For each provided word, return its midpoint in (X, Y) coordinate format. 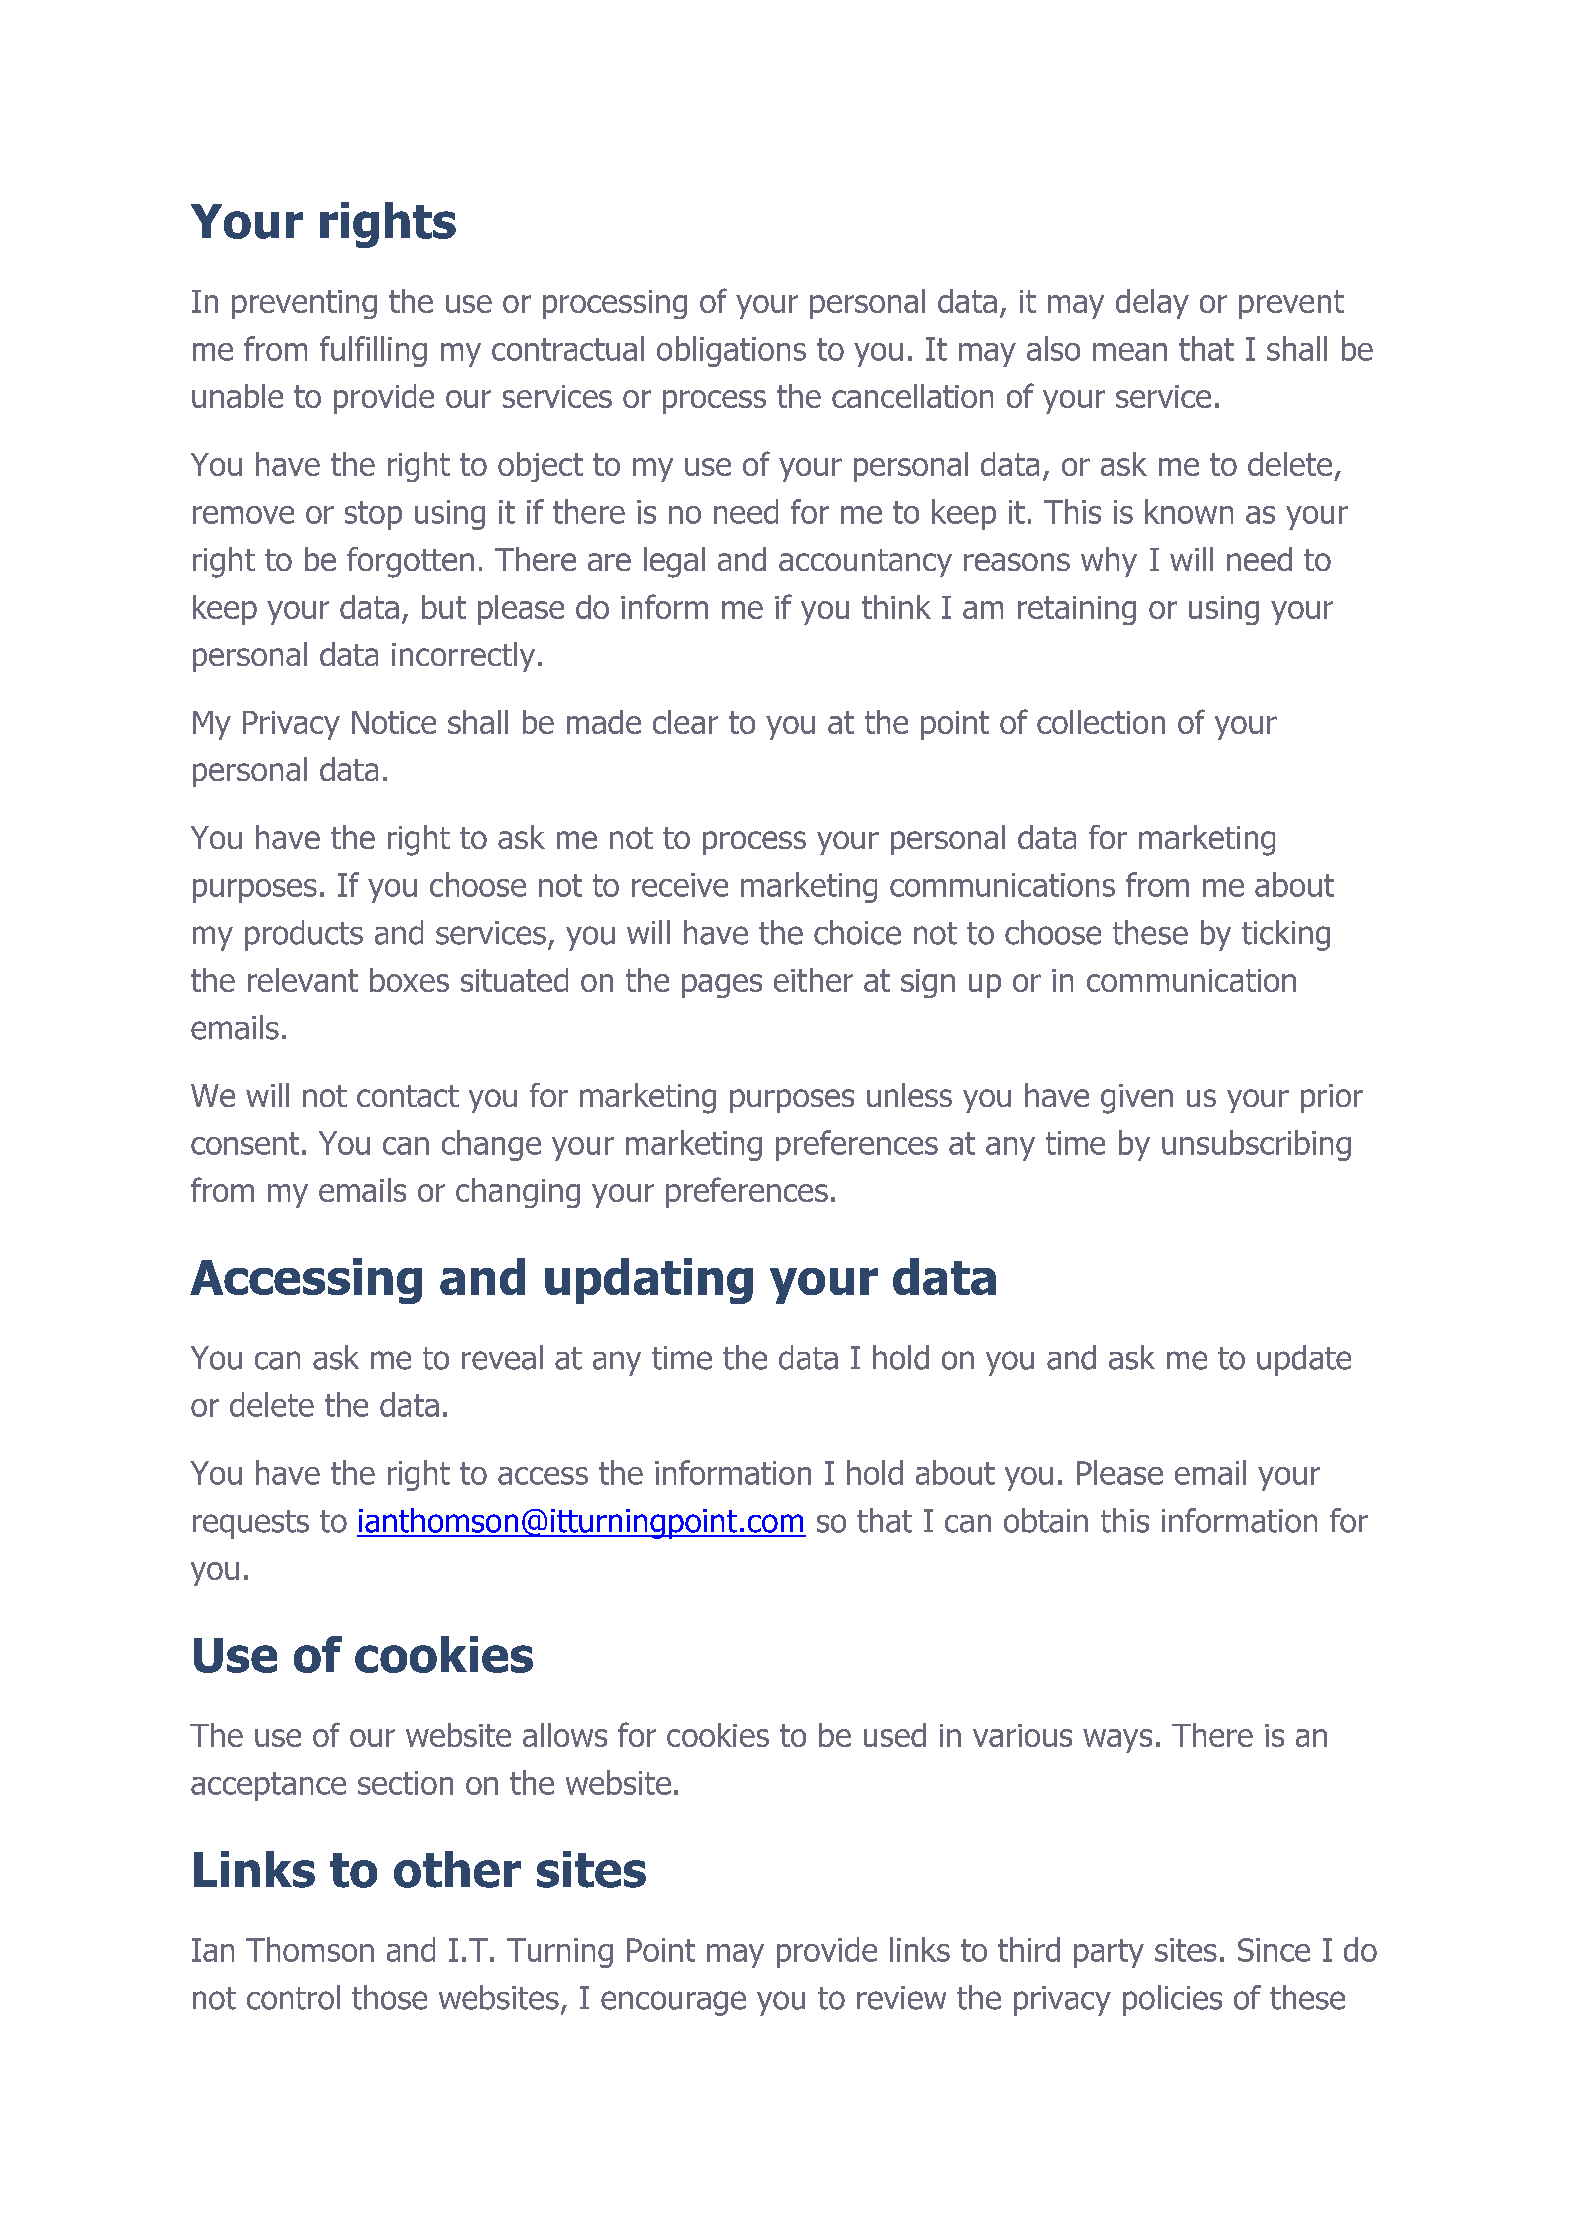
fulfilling (373, 351)
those (389, 1997)
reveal (502, 1357)
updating (649, 1281)
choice (857, 932)
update (1304, 1360)
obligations (731, 351)
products (304, 935)
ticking (1286, 935)
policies (1172, 2000)
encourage (673, 2003)
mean (1130, 352)
